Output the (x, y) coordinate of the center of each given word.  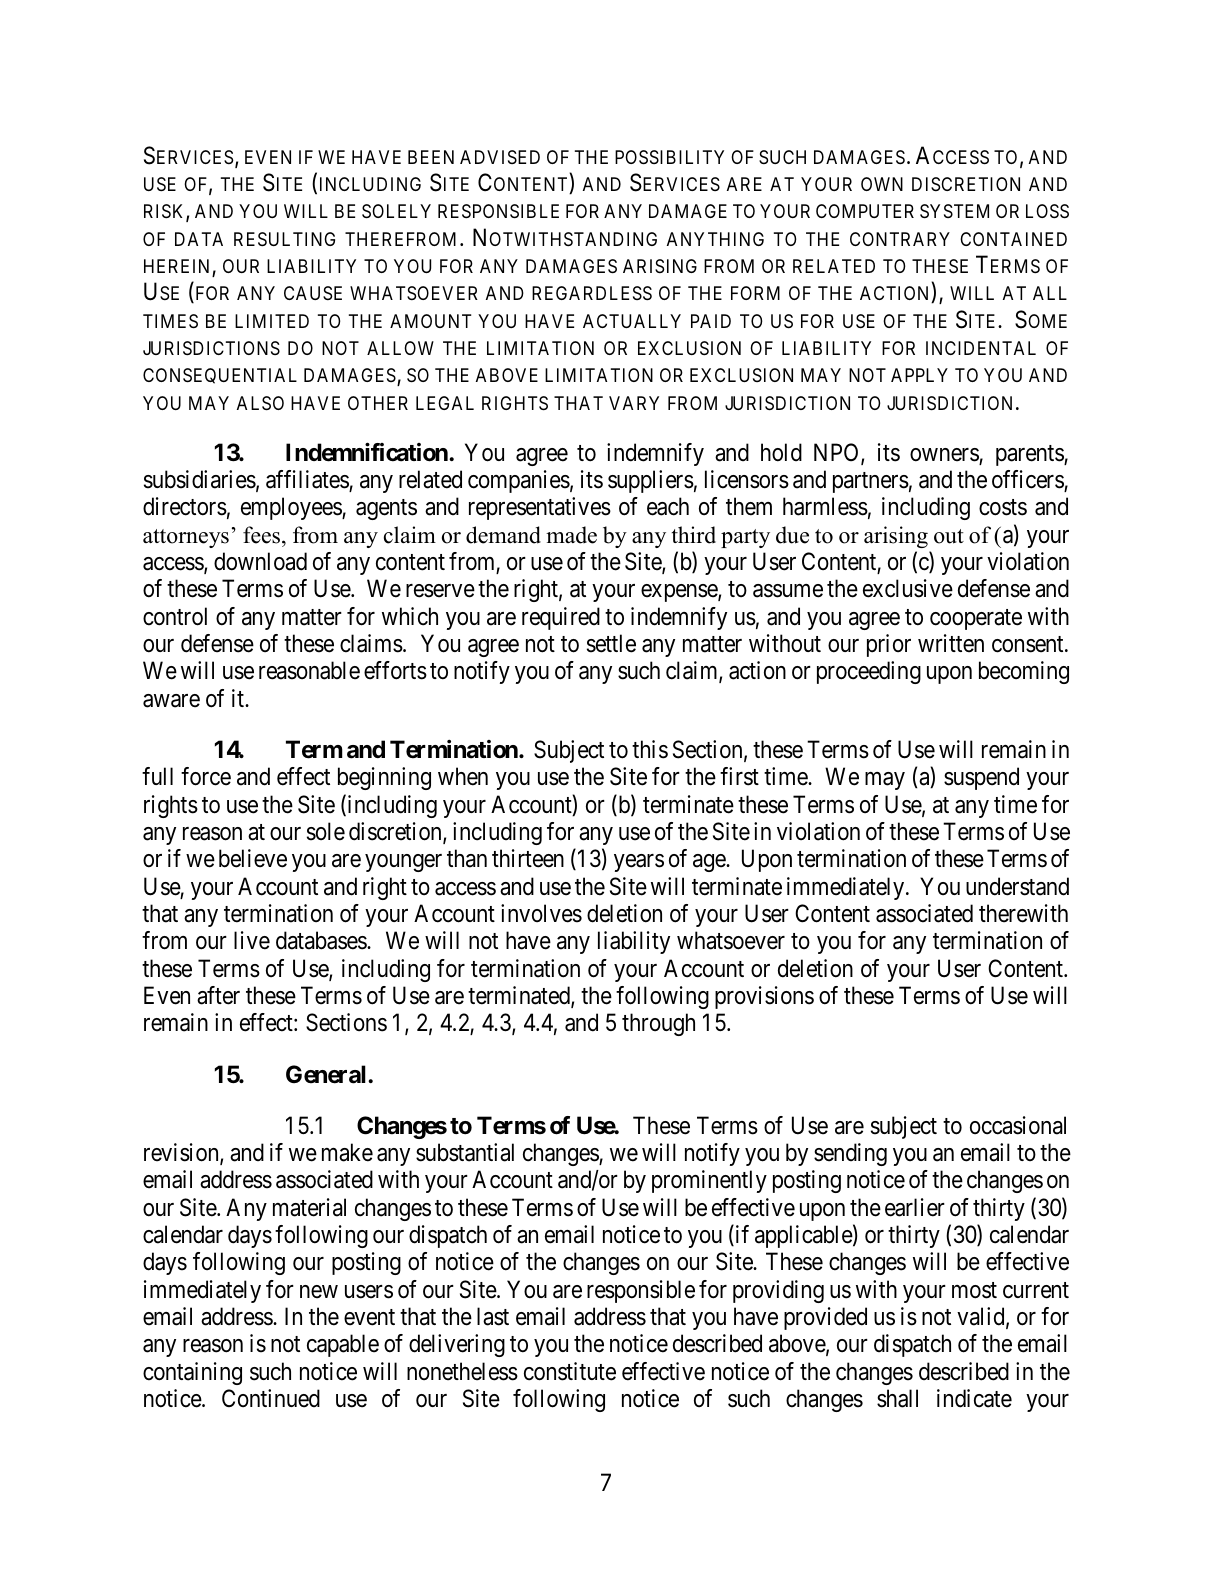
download (260, 561)
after (218, 995)
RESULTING (284, 239)
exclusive (908, 588)
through (658, 1024)
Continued (271, 1398)
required (561, 618)
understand (1017, 886)
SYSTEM (954, 211)
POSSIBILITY (669, 157)
